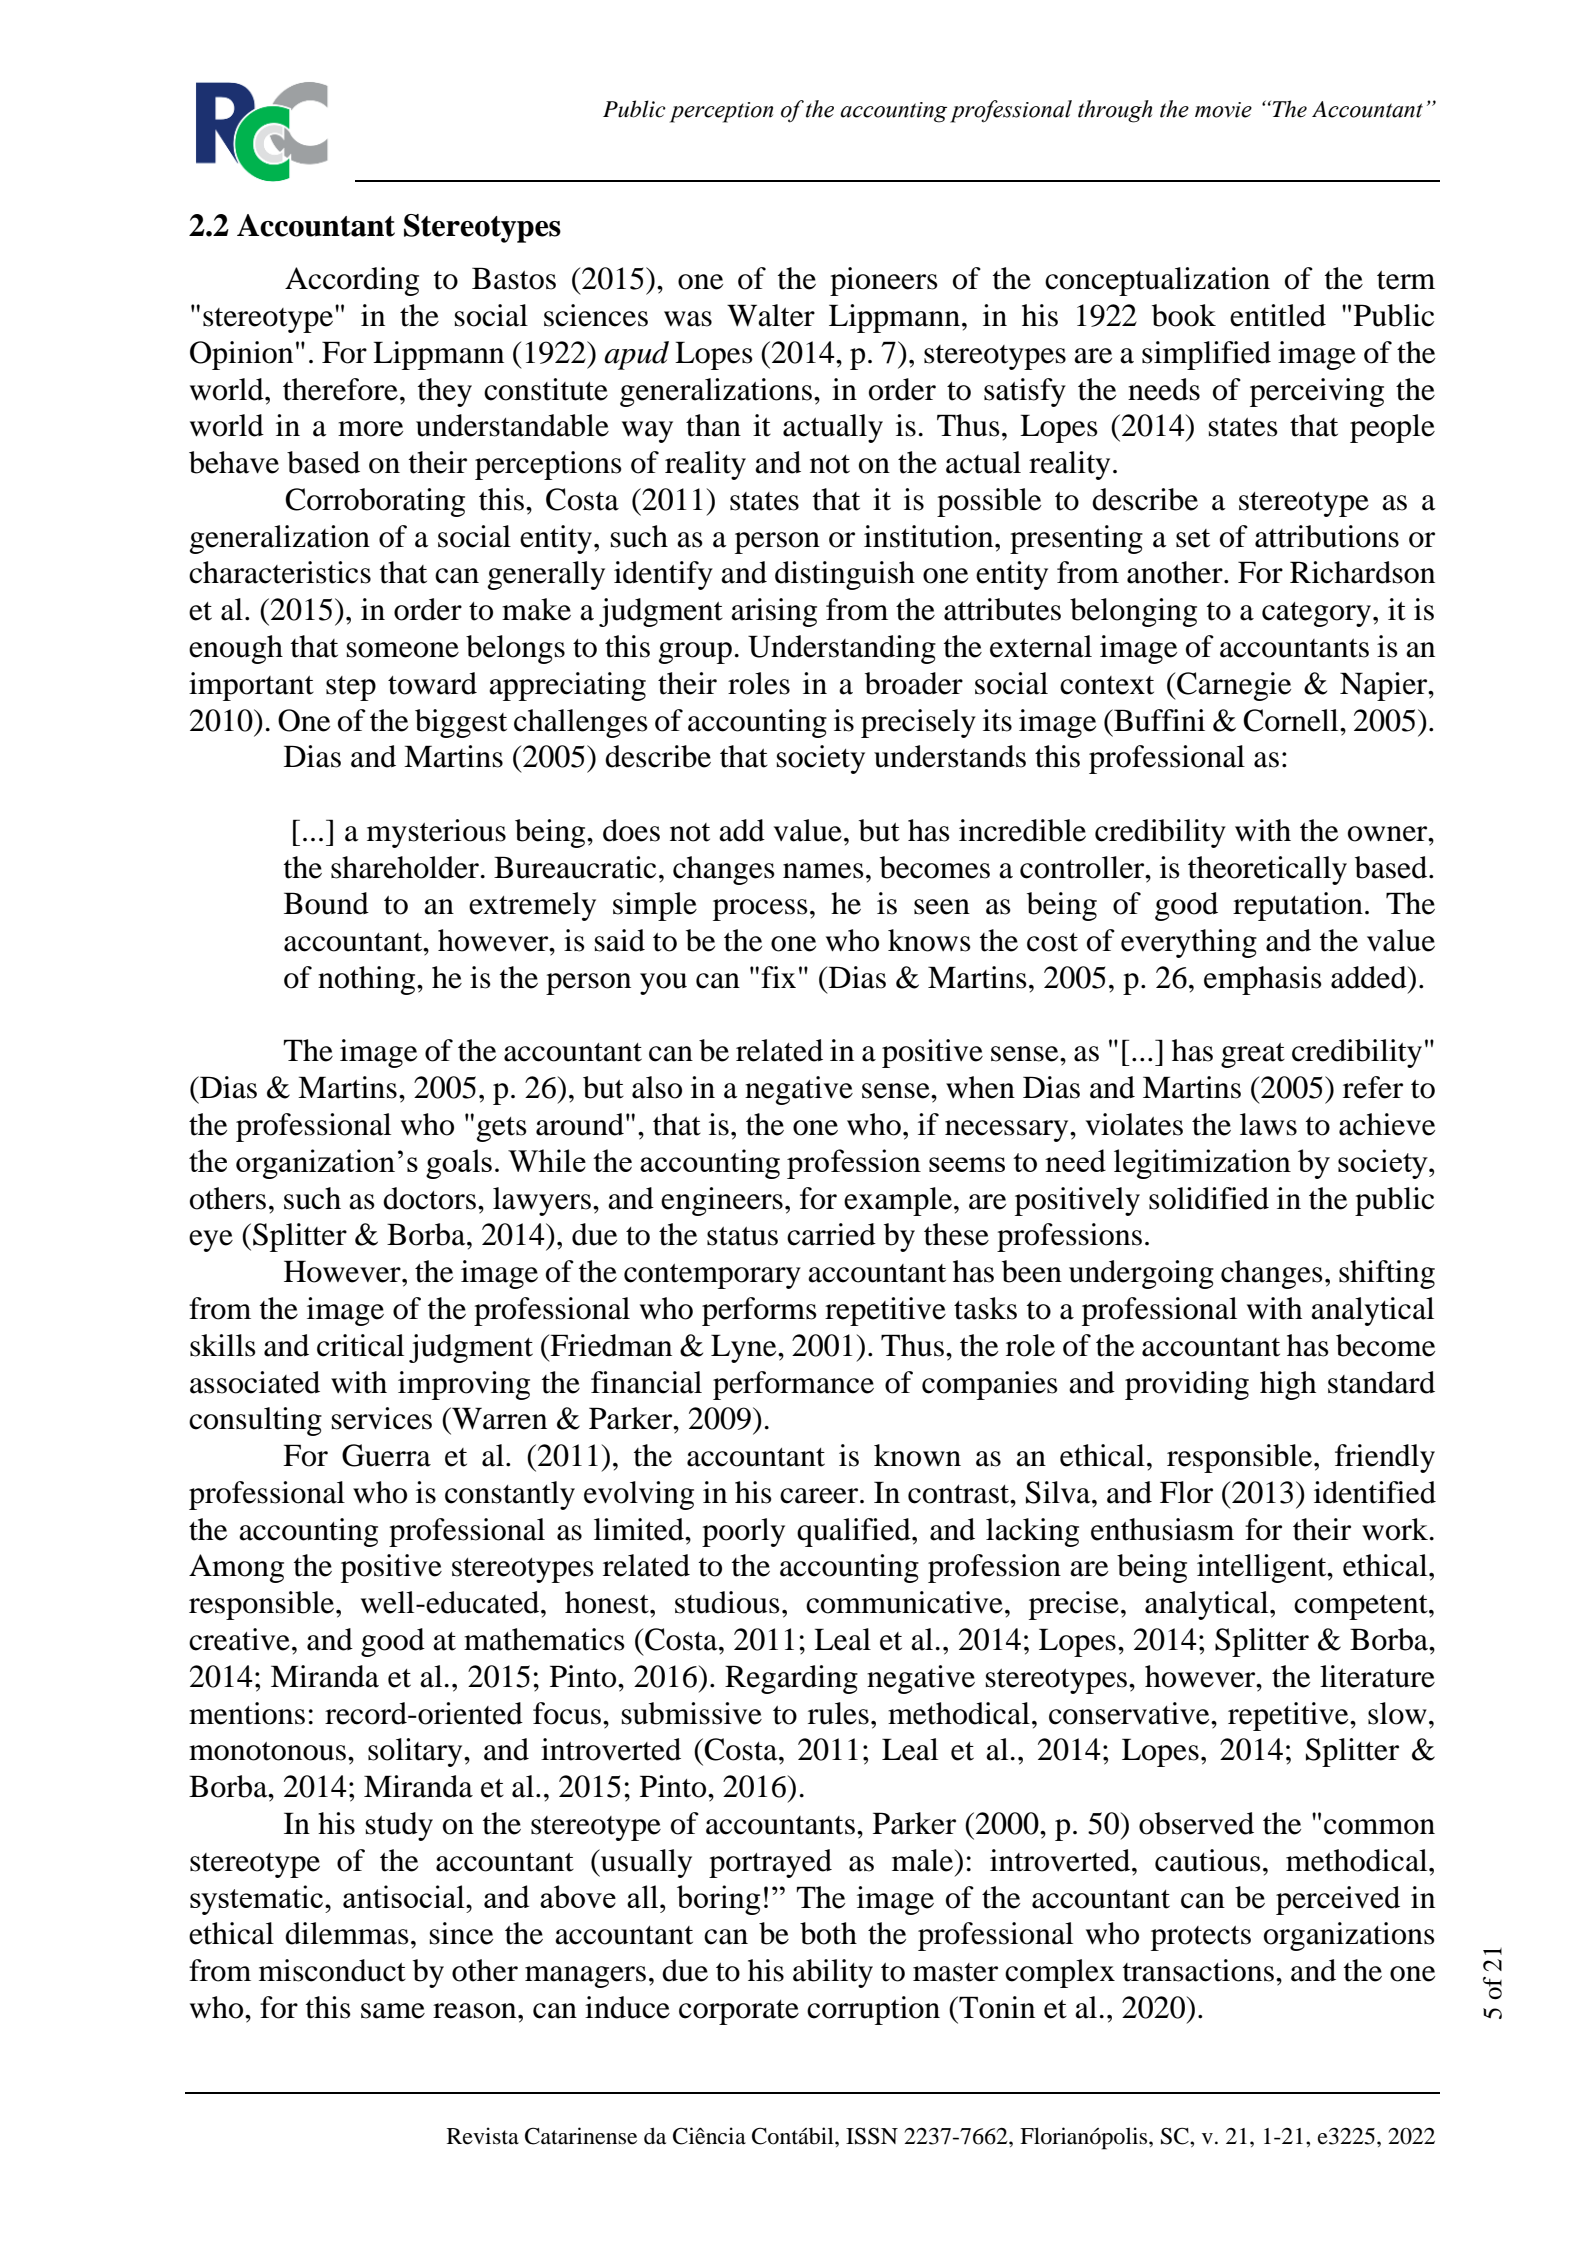  What do you see at coordinates (1288, 1385) in the screenshot?
I see `high` at bounding box center [1288, 1385].
